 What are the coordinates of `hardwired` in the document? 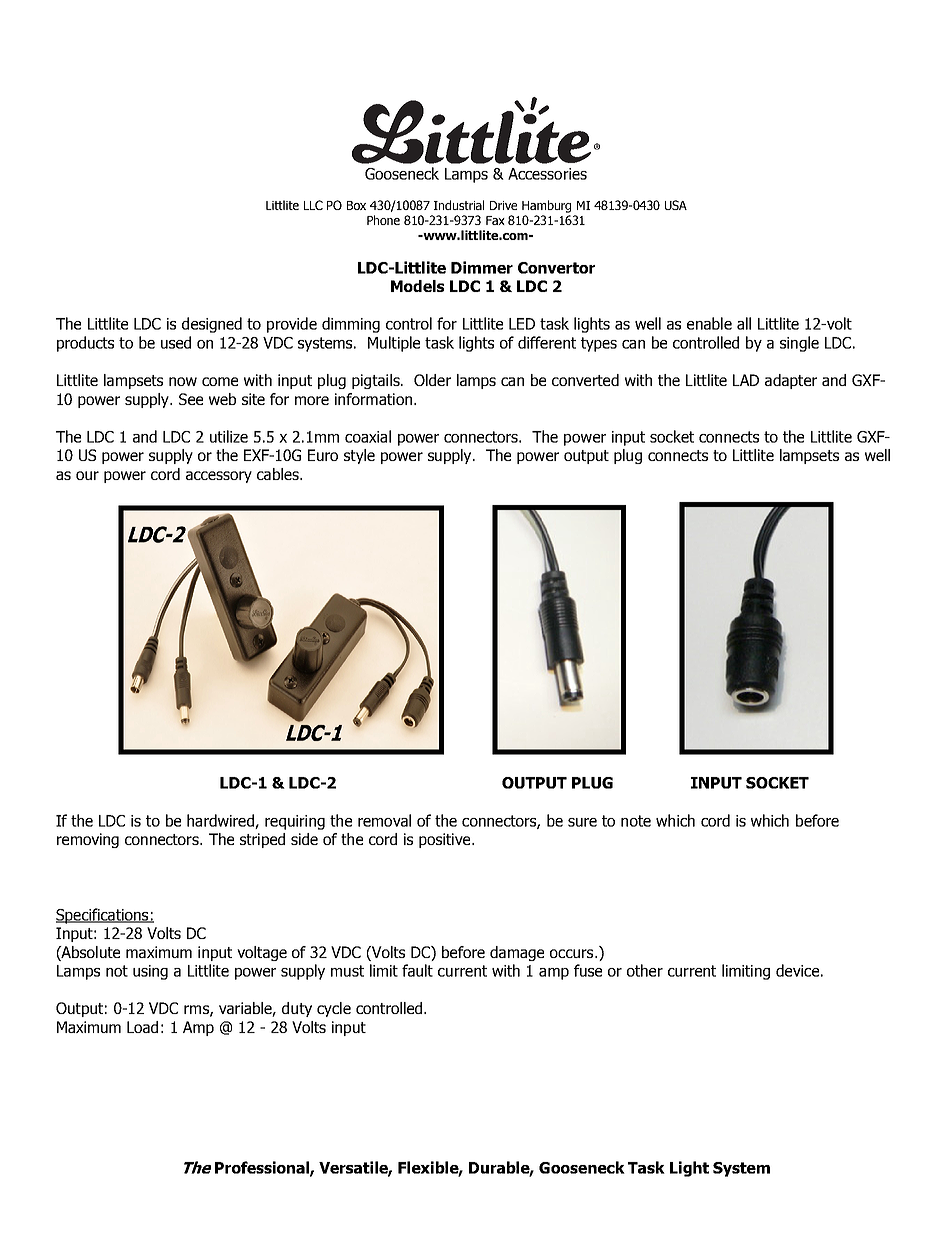 It's located at (221, 821).
